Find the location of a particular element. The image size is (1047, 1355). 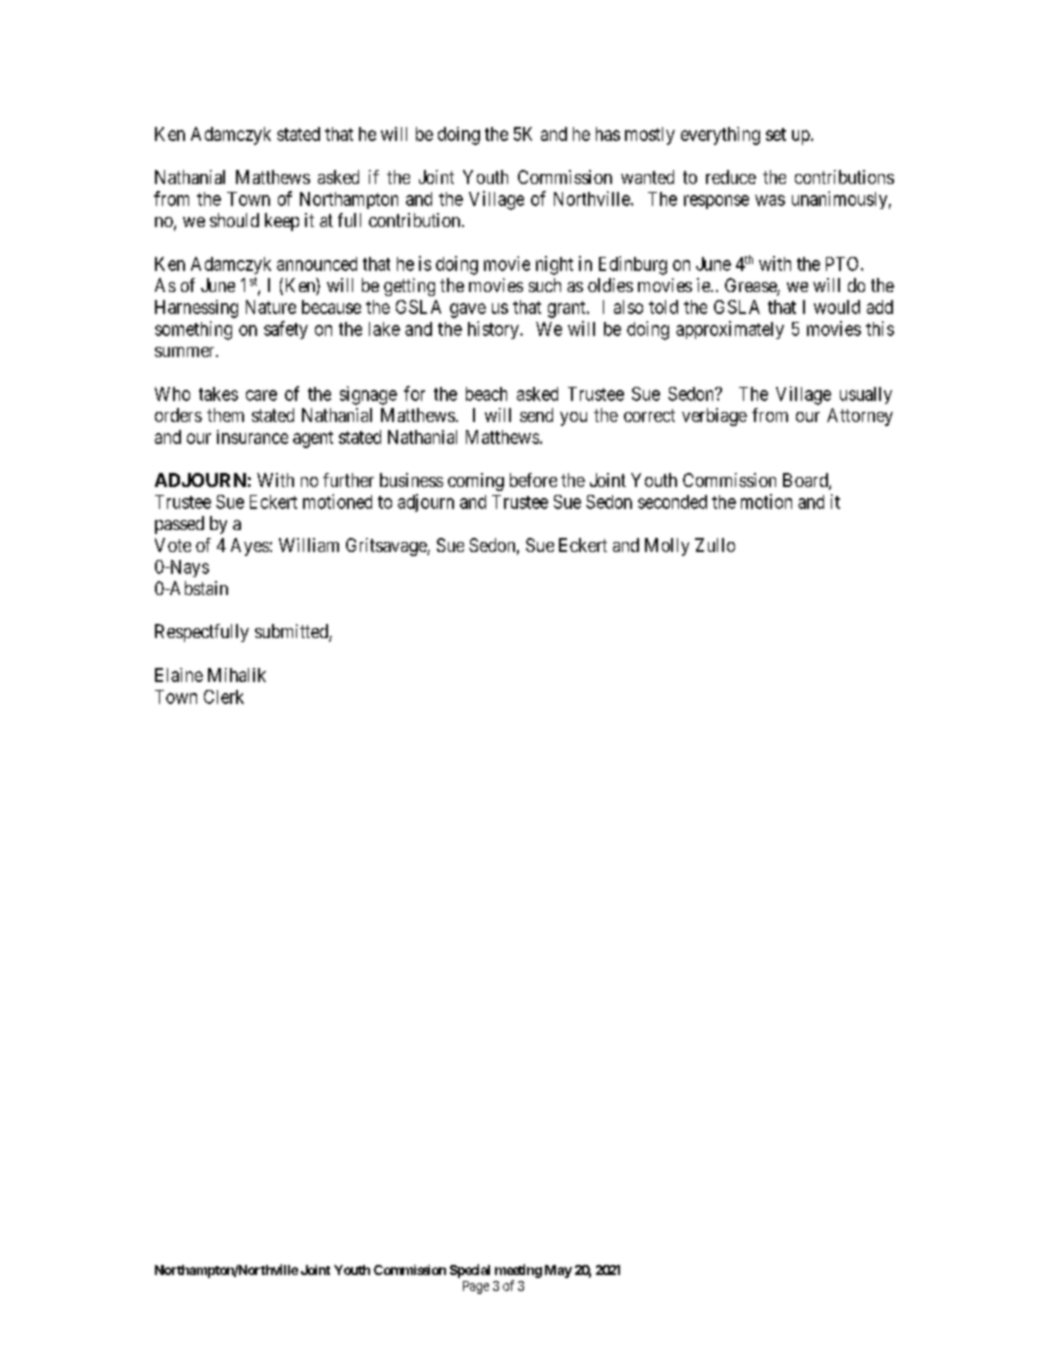

Elaine is located at coordinates (179, 675).
